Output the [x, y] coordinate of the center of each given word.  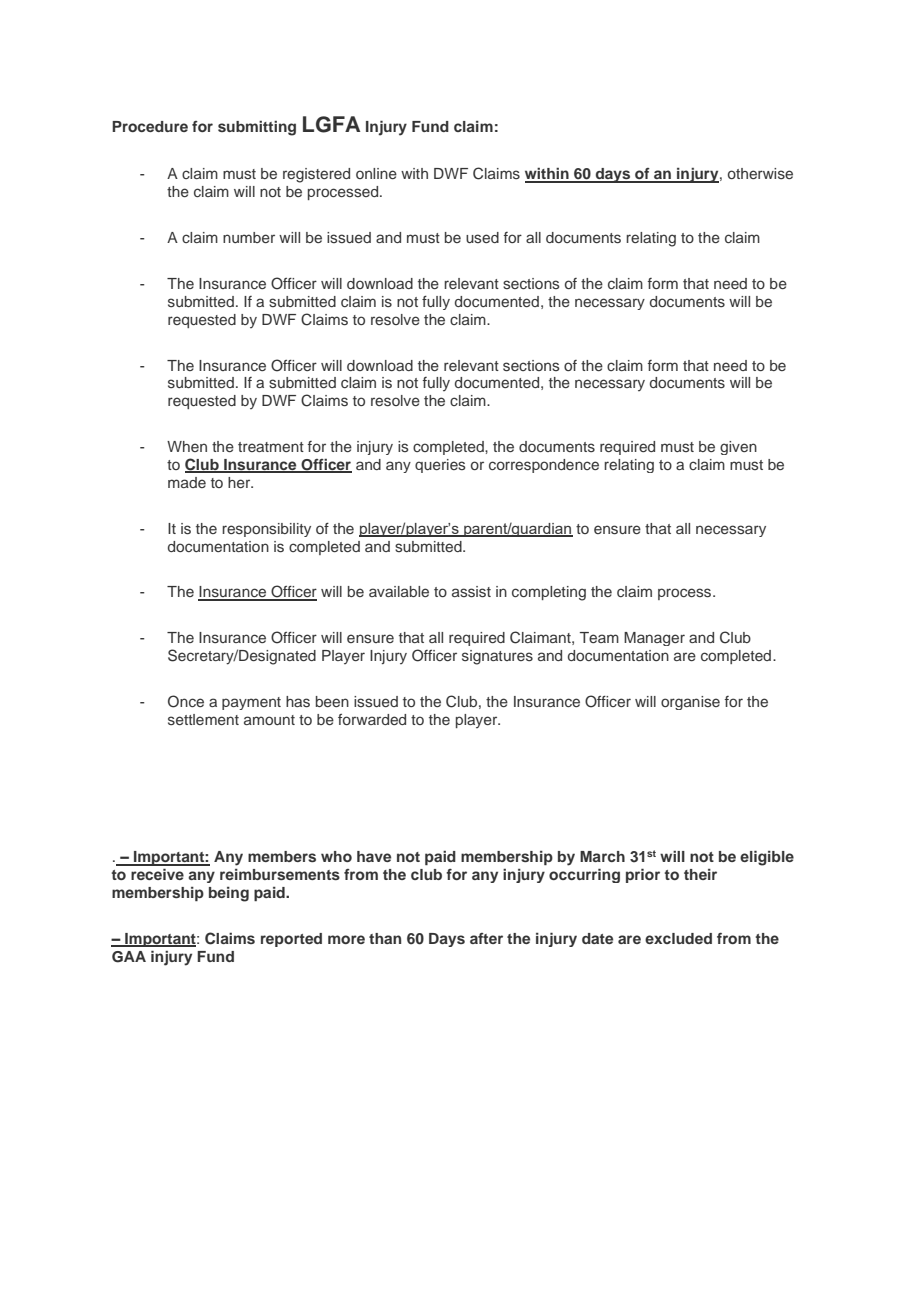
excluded [678, 938]
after [486, 938]
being [229, 894]
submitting [257, 128]
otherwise [760, 173]
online [376, 173]
